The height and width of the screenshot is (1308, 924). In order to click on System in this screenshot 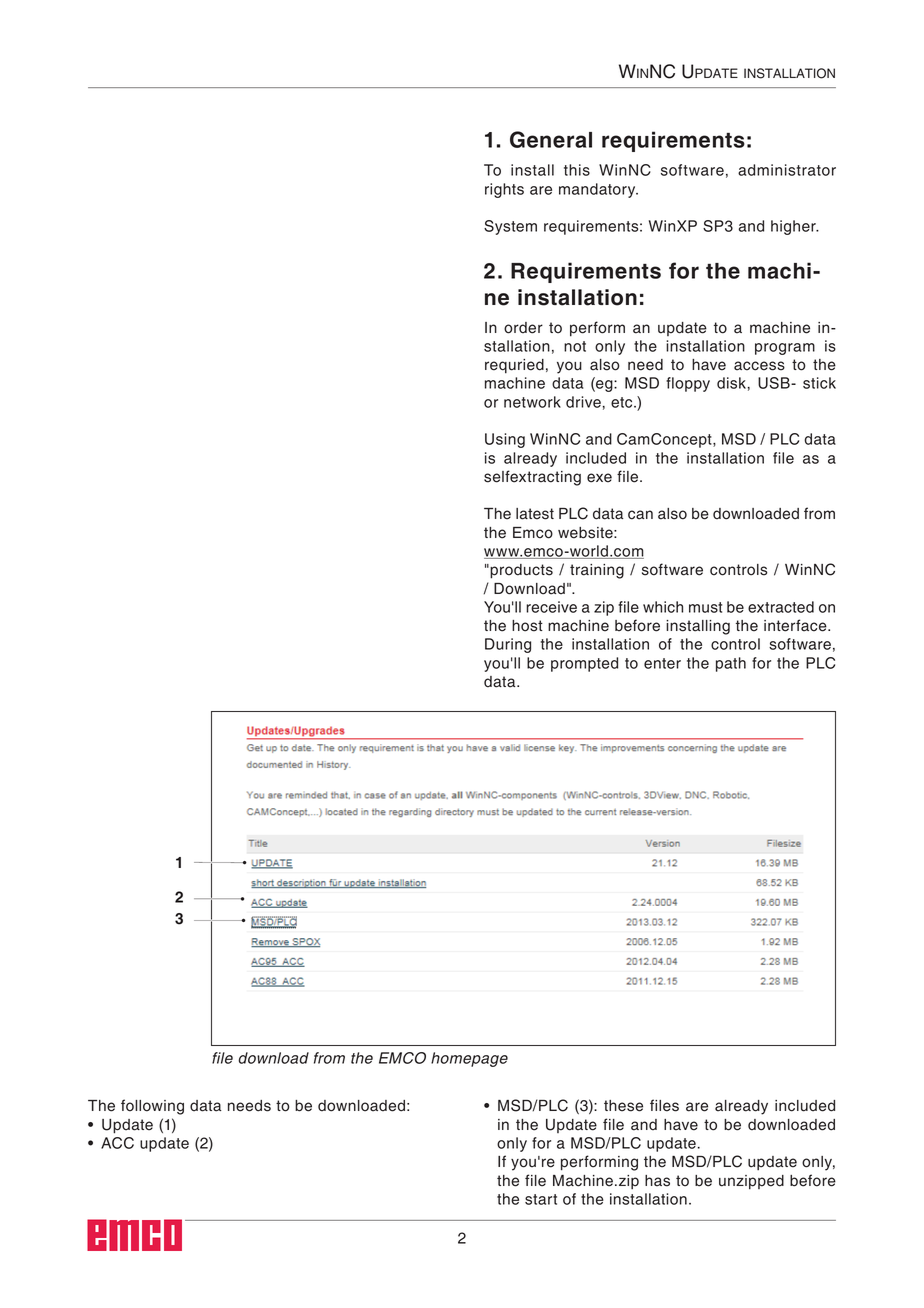, I will do `click(510, 227)`.
